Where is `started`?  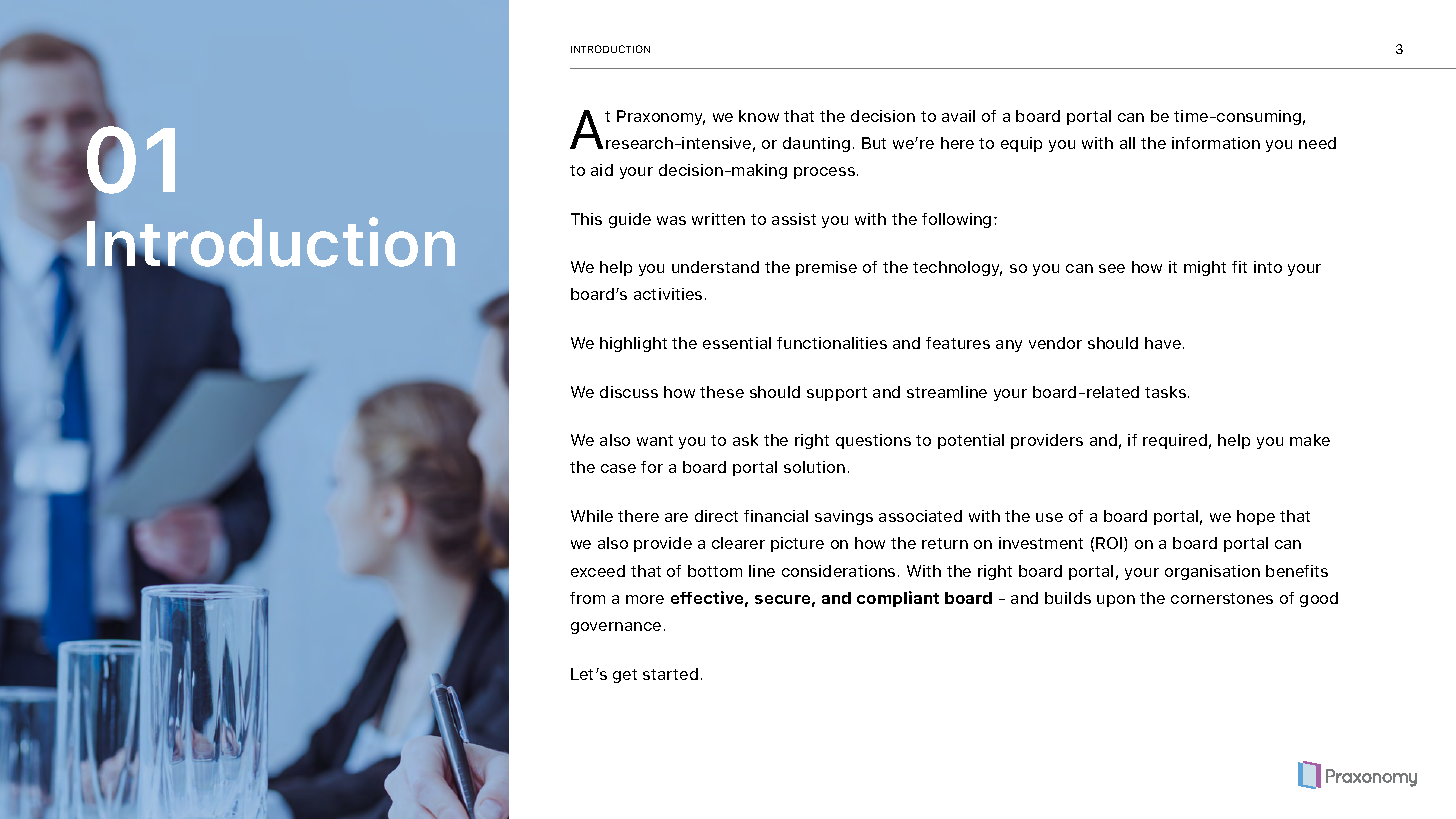
started is located at coordinates (670, 674).
